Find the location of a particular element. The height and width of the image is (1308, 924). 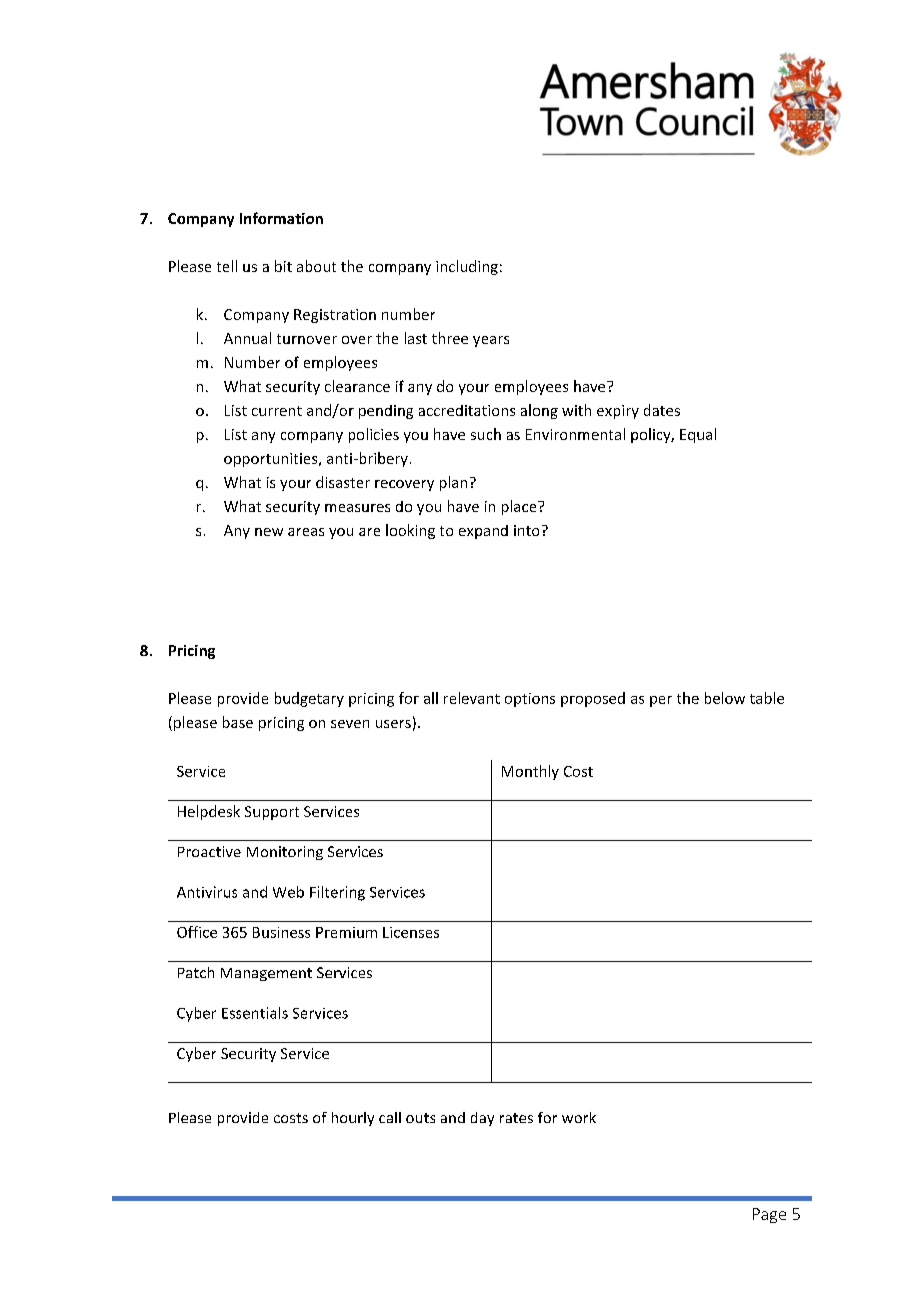

including is located at coordinates (467, 267).
